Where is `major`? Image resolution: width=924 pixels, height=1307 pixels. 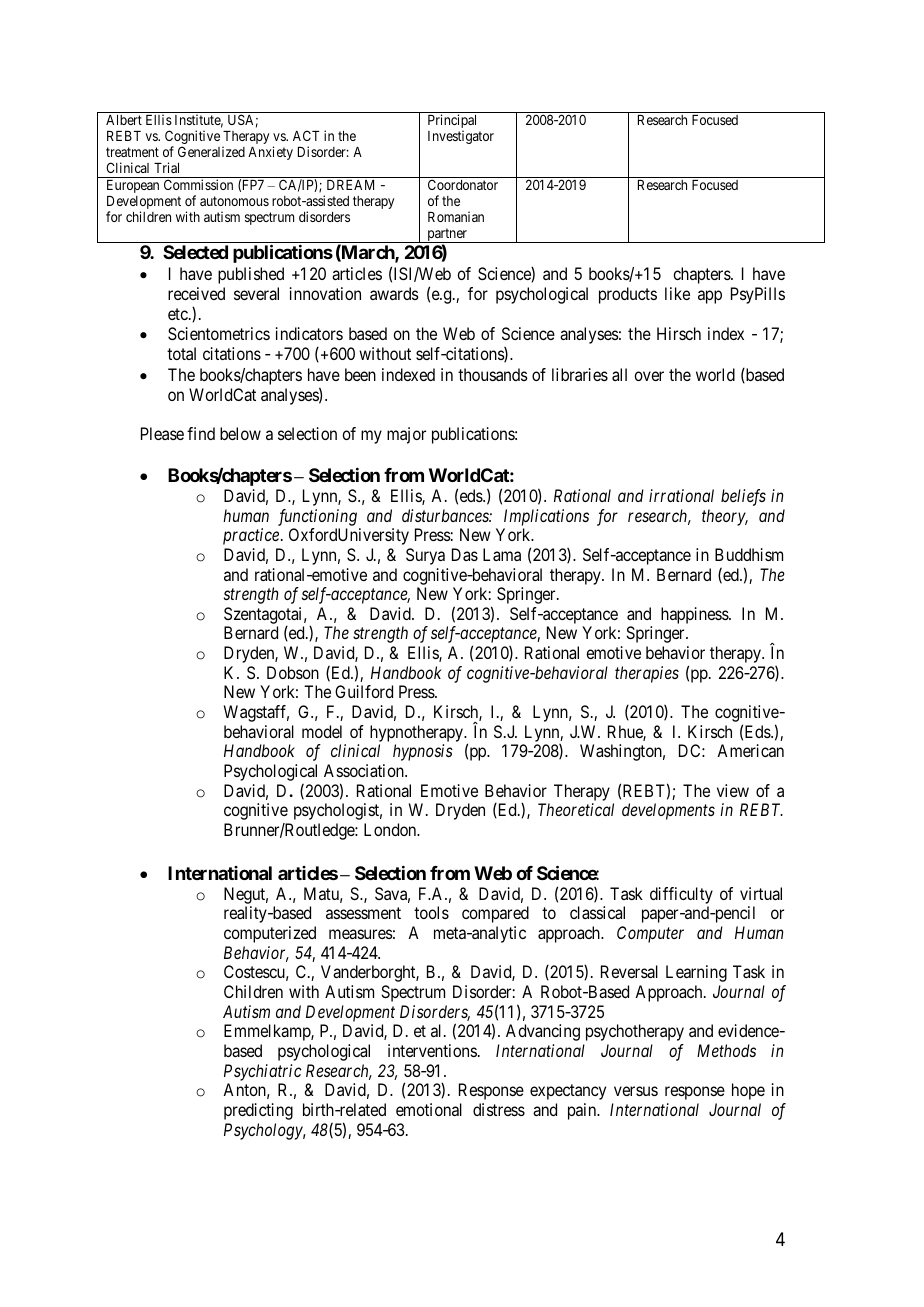
major is located at coordinates (406, 435).
